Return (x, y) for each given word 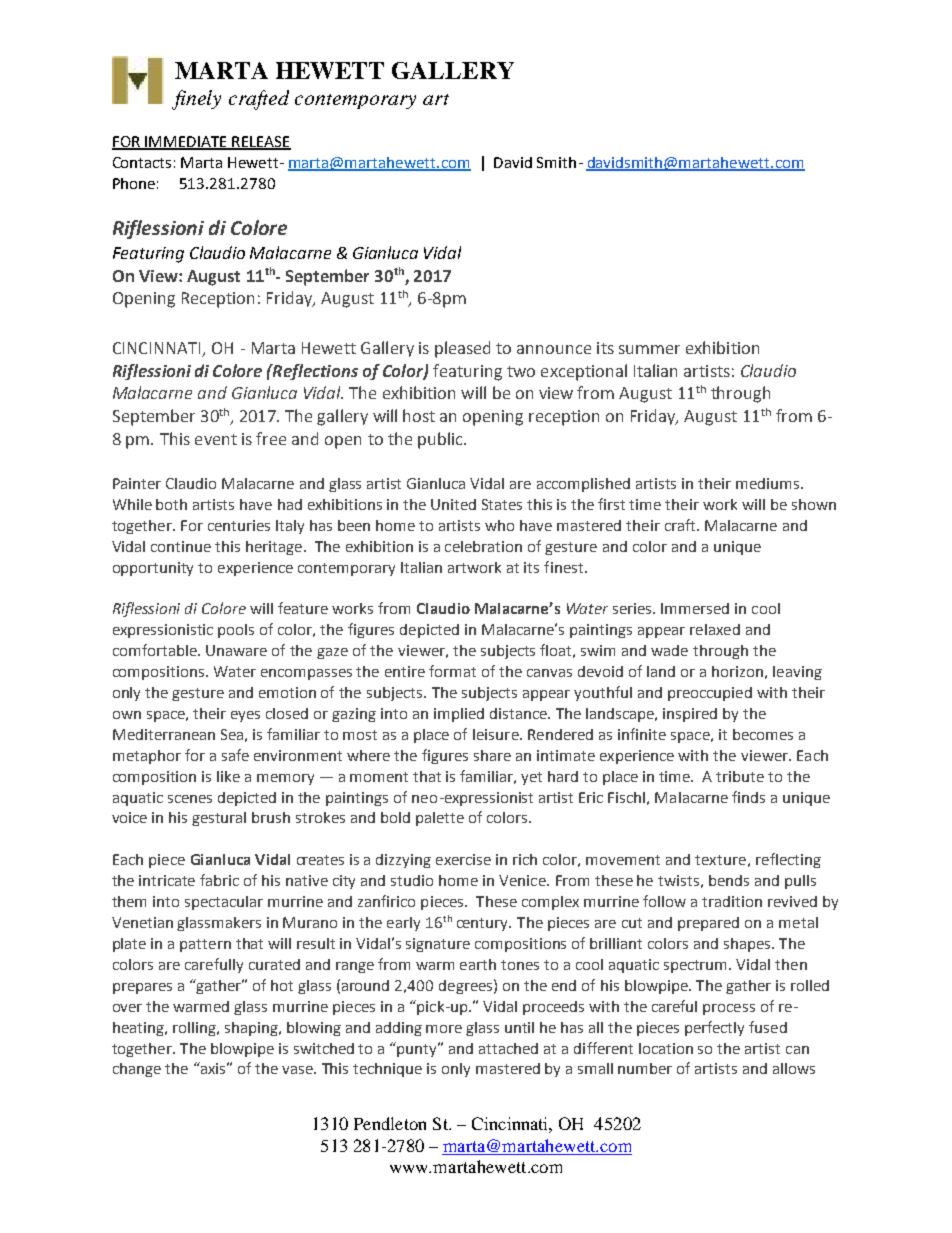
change (137, 1070)
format (452, 671)
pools (236, 631)
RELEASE (260, 143)
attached (508, 1048)
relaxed (715, 629)
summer (649, 349)
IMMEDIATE (186, 142)
